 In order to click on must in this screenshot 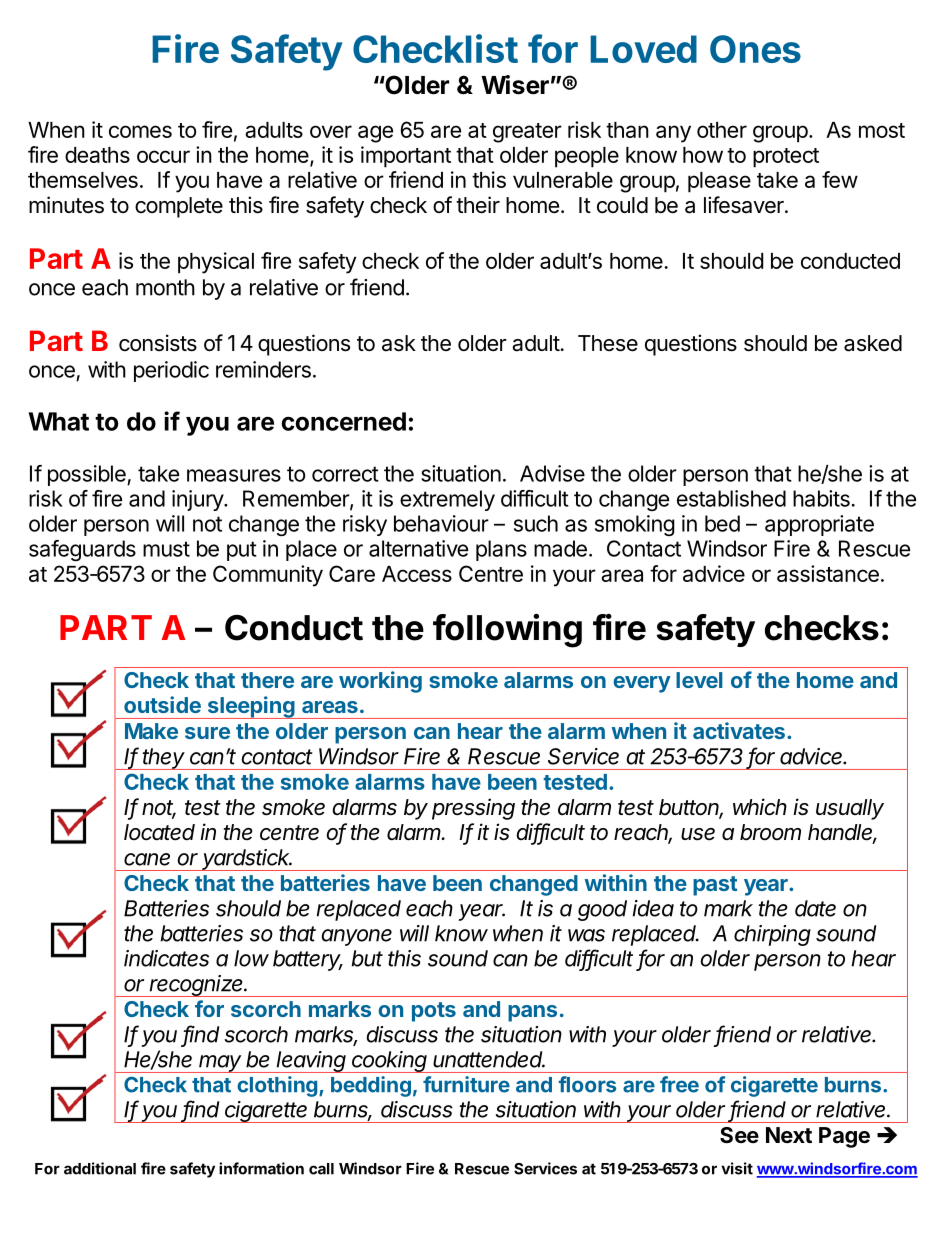, I will do `click(166, 549)`.
